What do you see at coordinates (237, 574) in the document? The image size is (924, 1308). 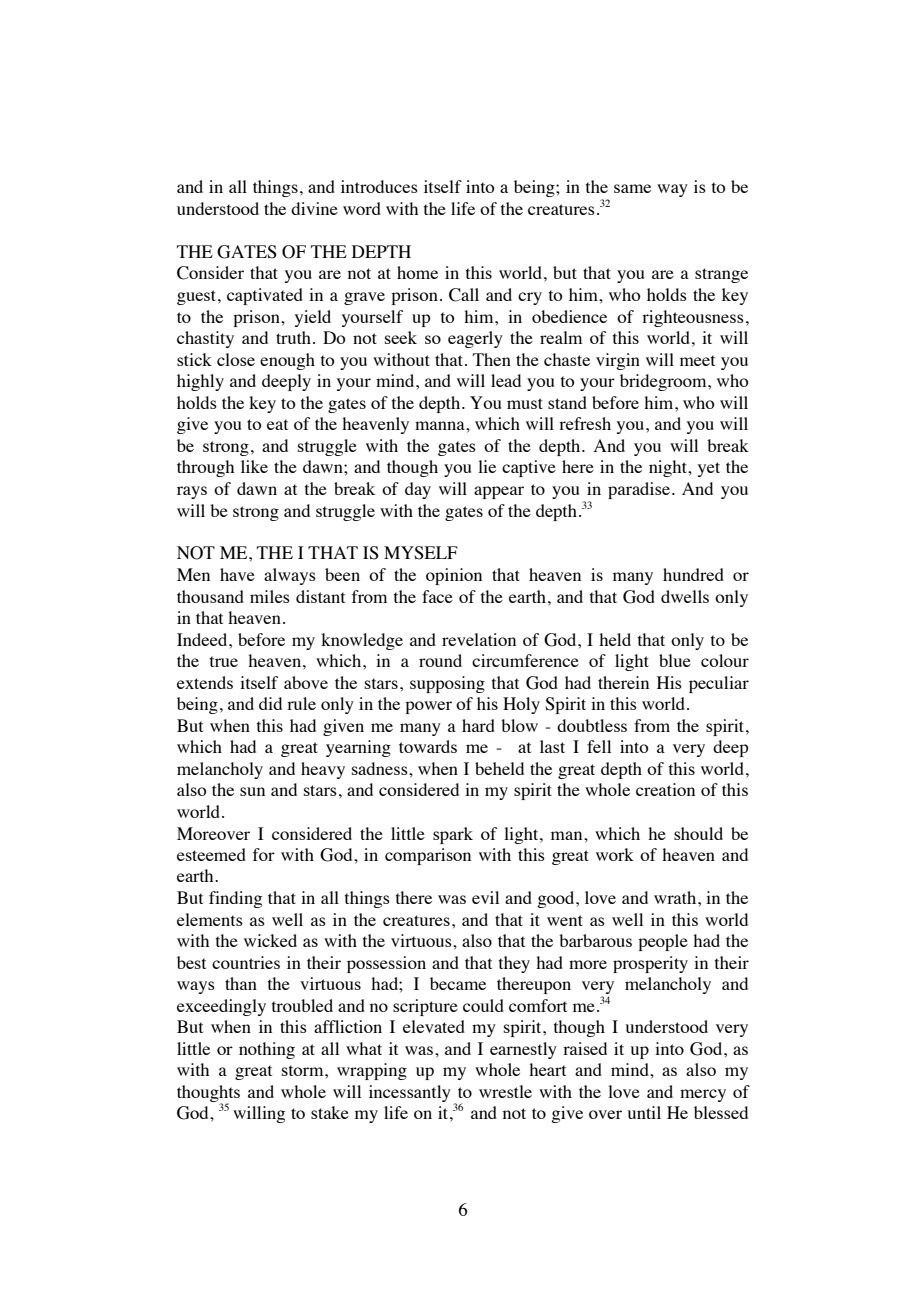 I see `have` at bounding box center [237, 574].
